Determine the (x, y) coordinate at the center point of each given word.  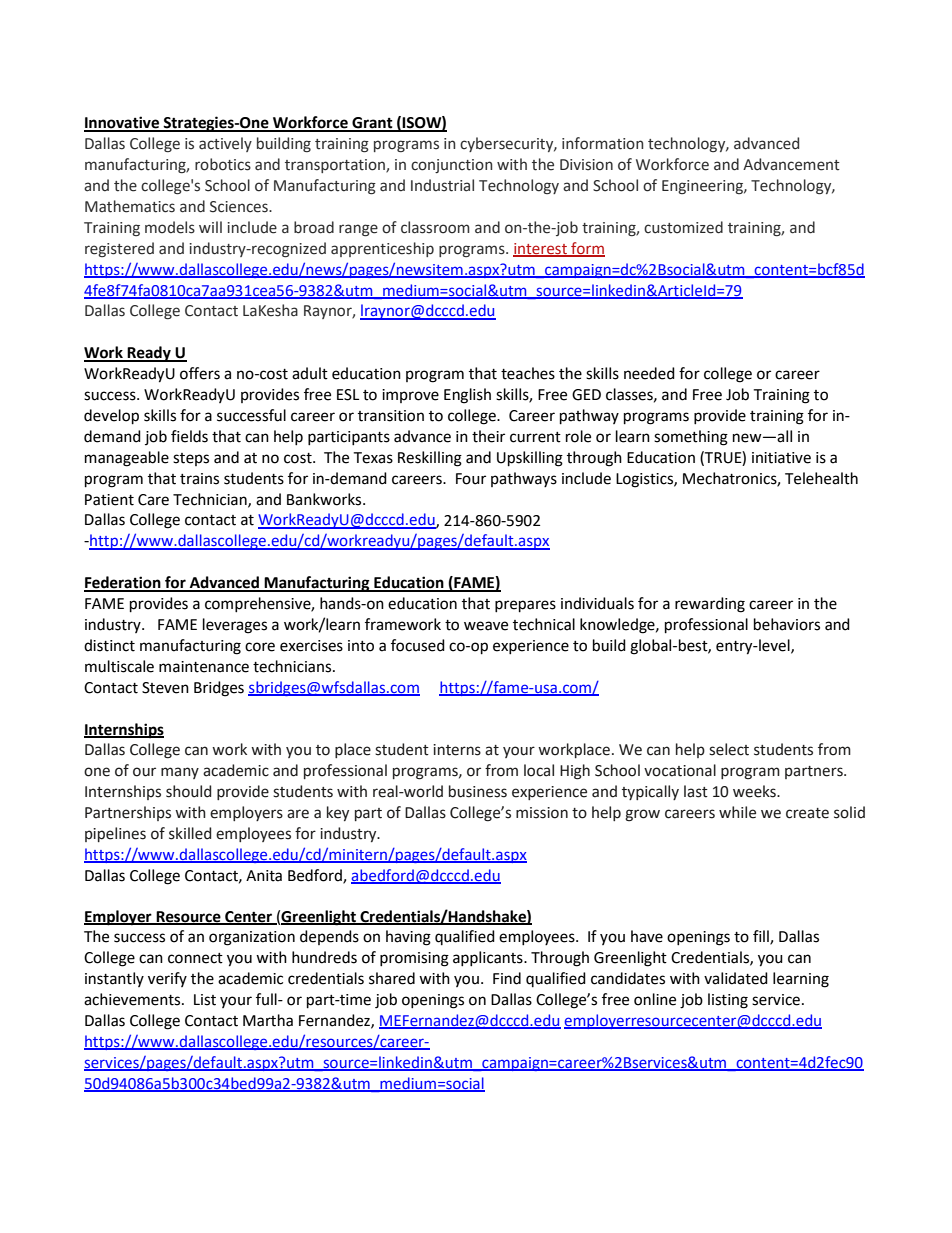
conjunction (451, 166)
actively (225, 144)
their (488, 436)
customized (683, 227)
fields (189, 436)
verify (167, 979)
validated (736, 978)
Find (507, 978)
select (729, 749)
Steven (165, 688)
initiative (781, 458)
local (539, 770)
